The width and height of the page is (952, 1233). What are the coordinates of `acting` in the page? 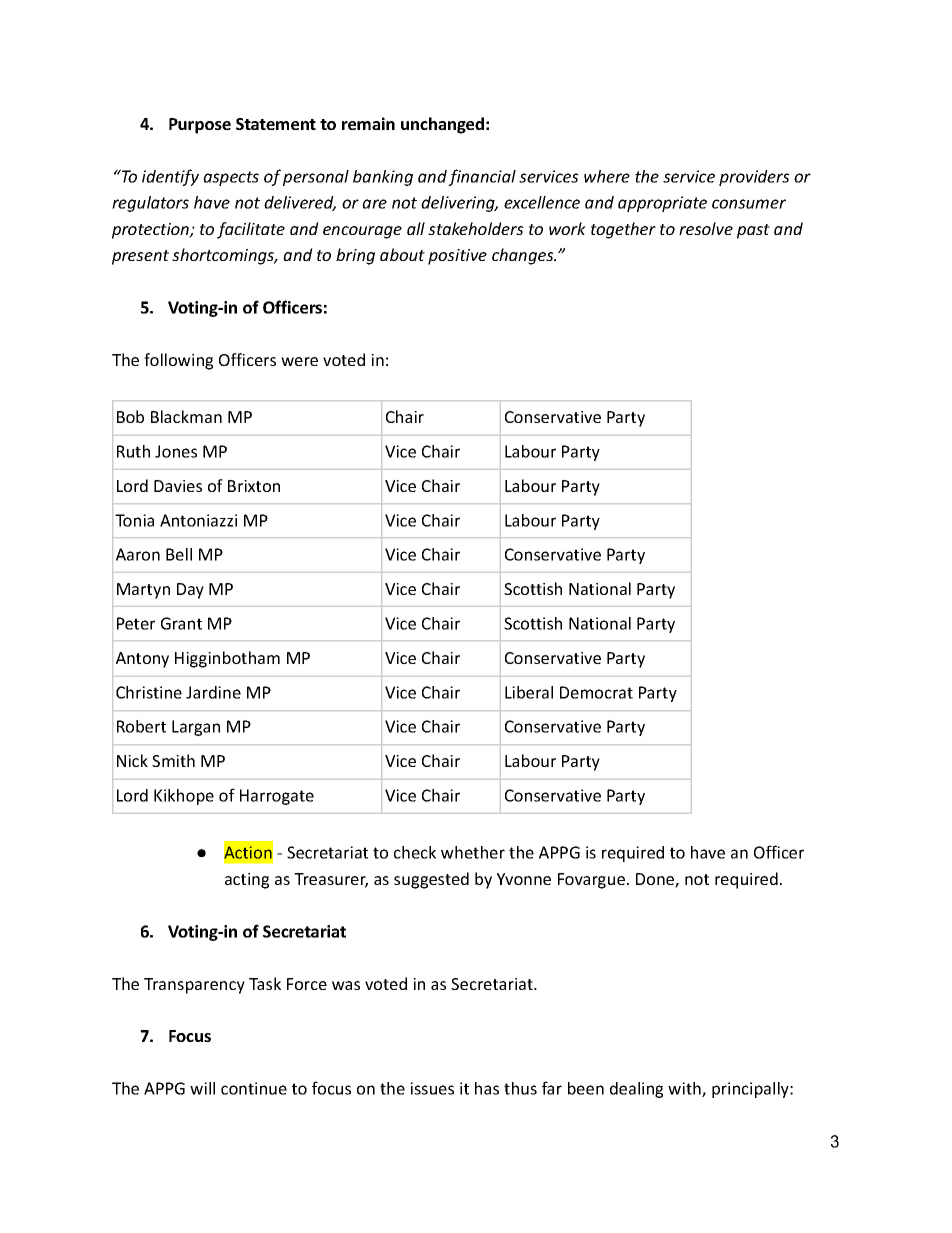 It's located at (247, 881).
